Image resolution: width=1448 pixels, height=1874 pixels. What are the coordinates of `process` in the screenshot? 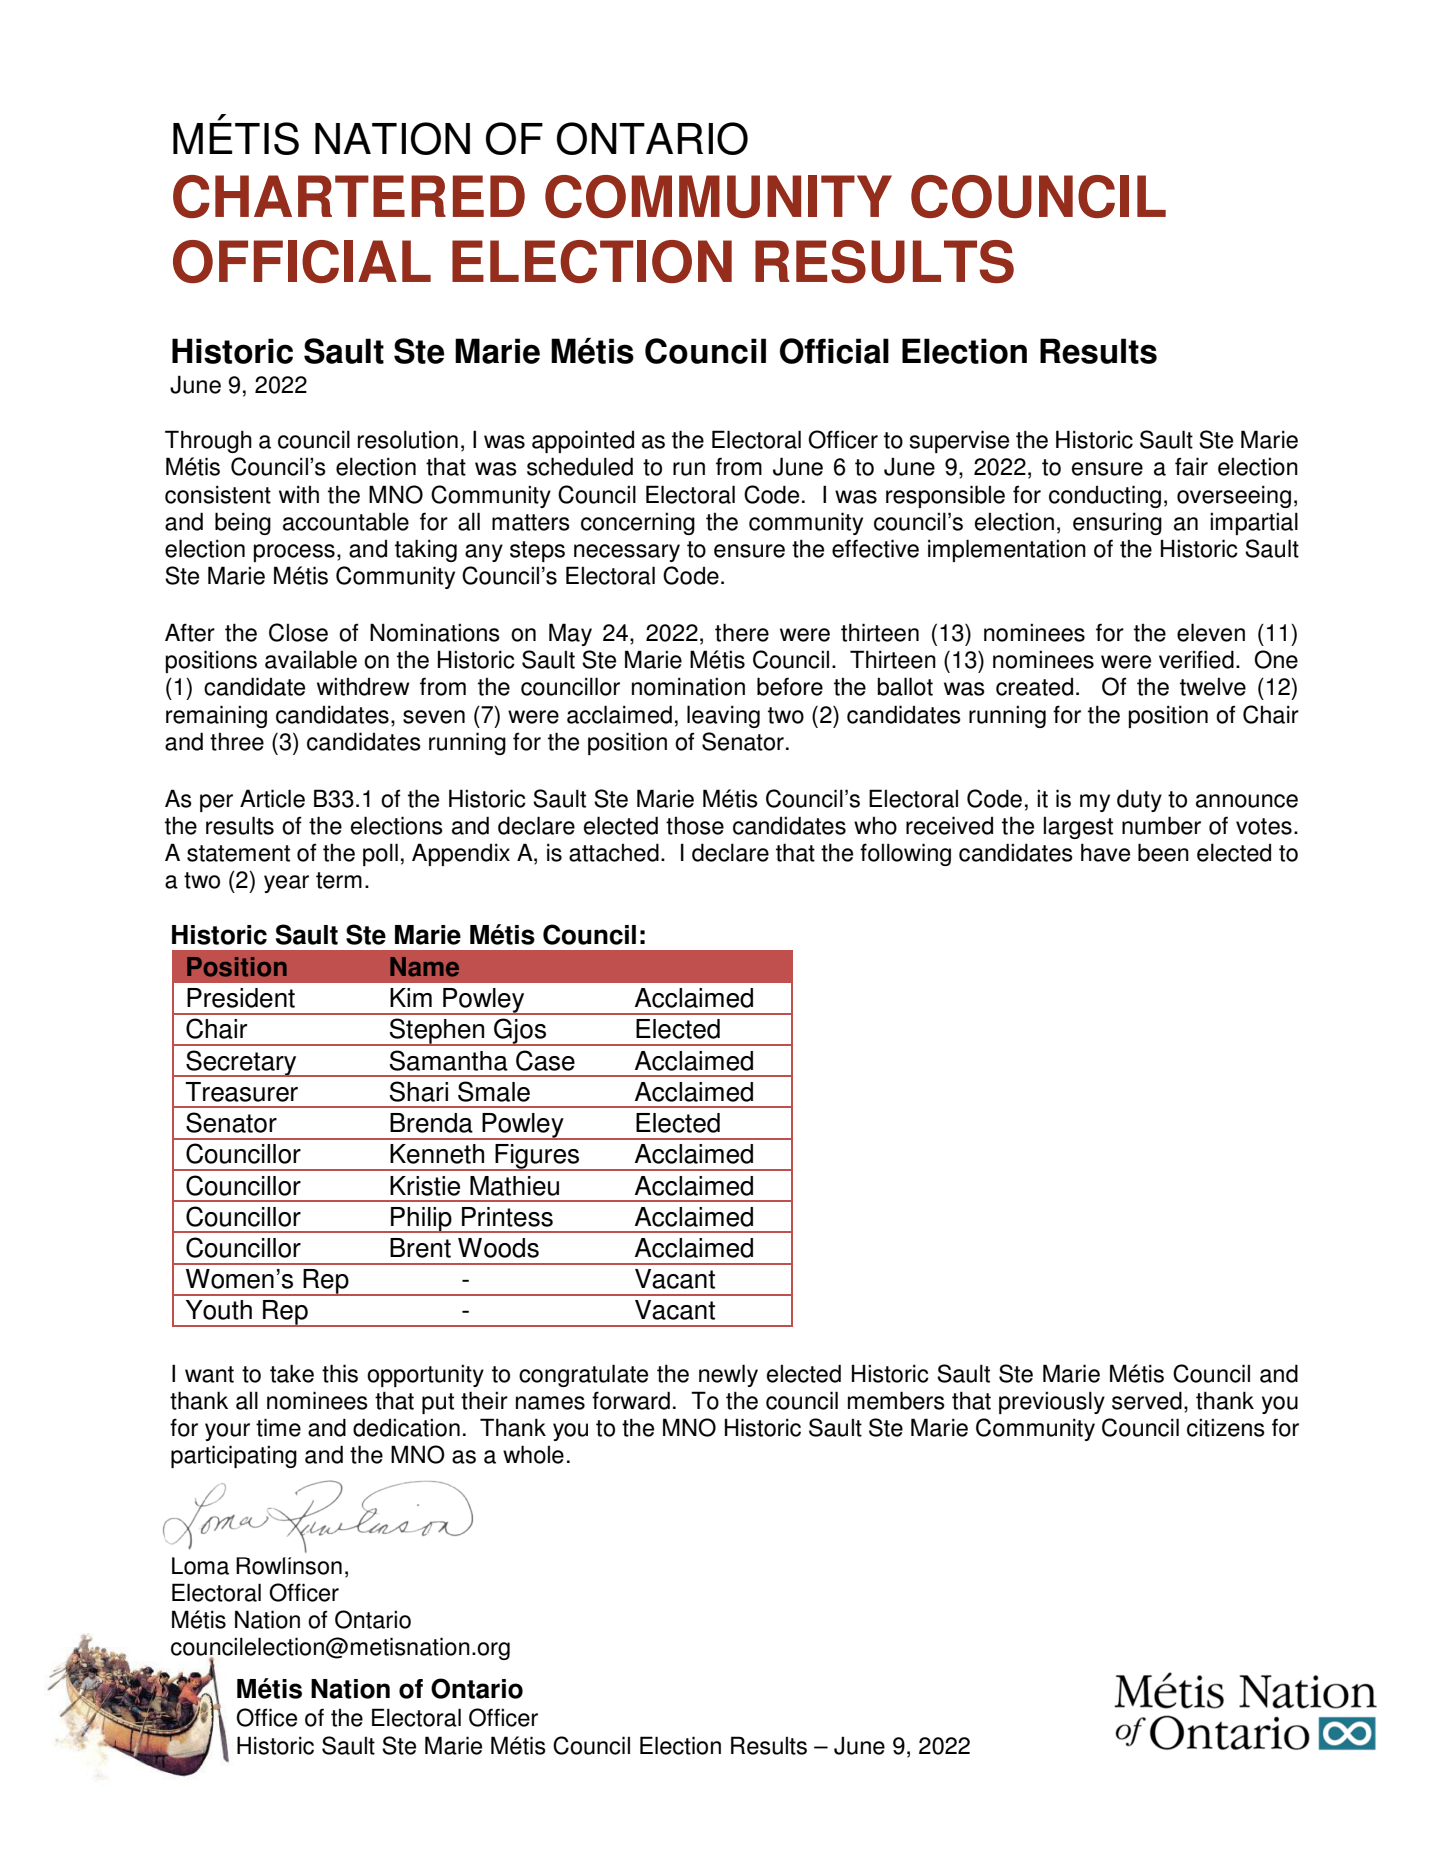 It's located at (294, 553).
